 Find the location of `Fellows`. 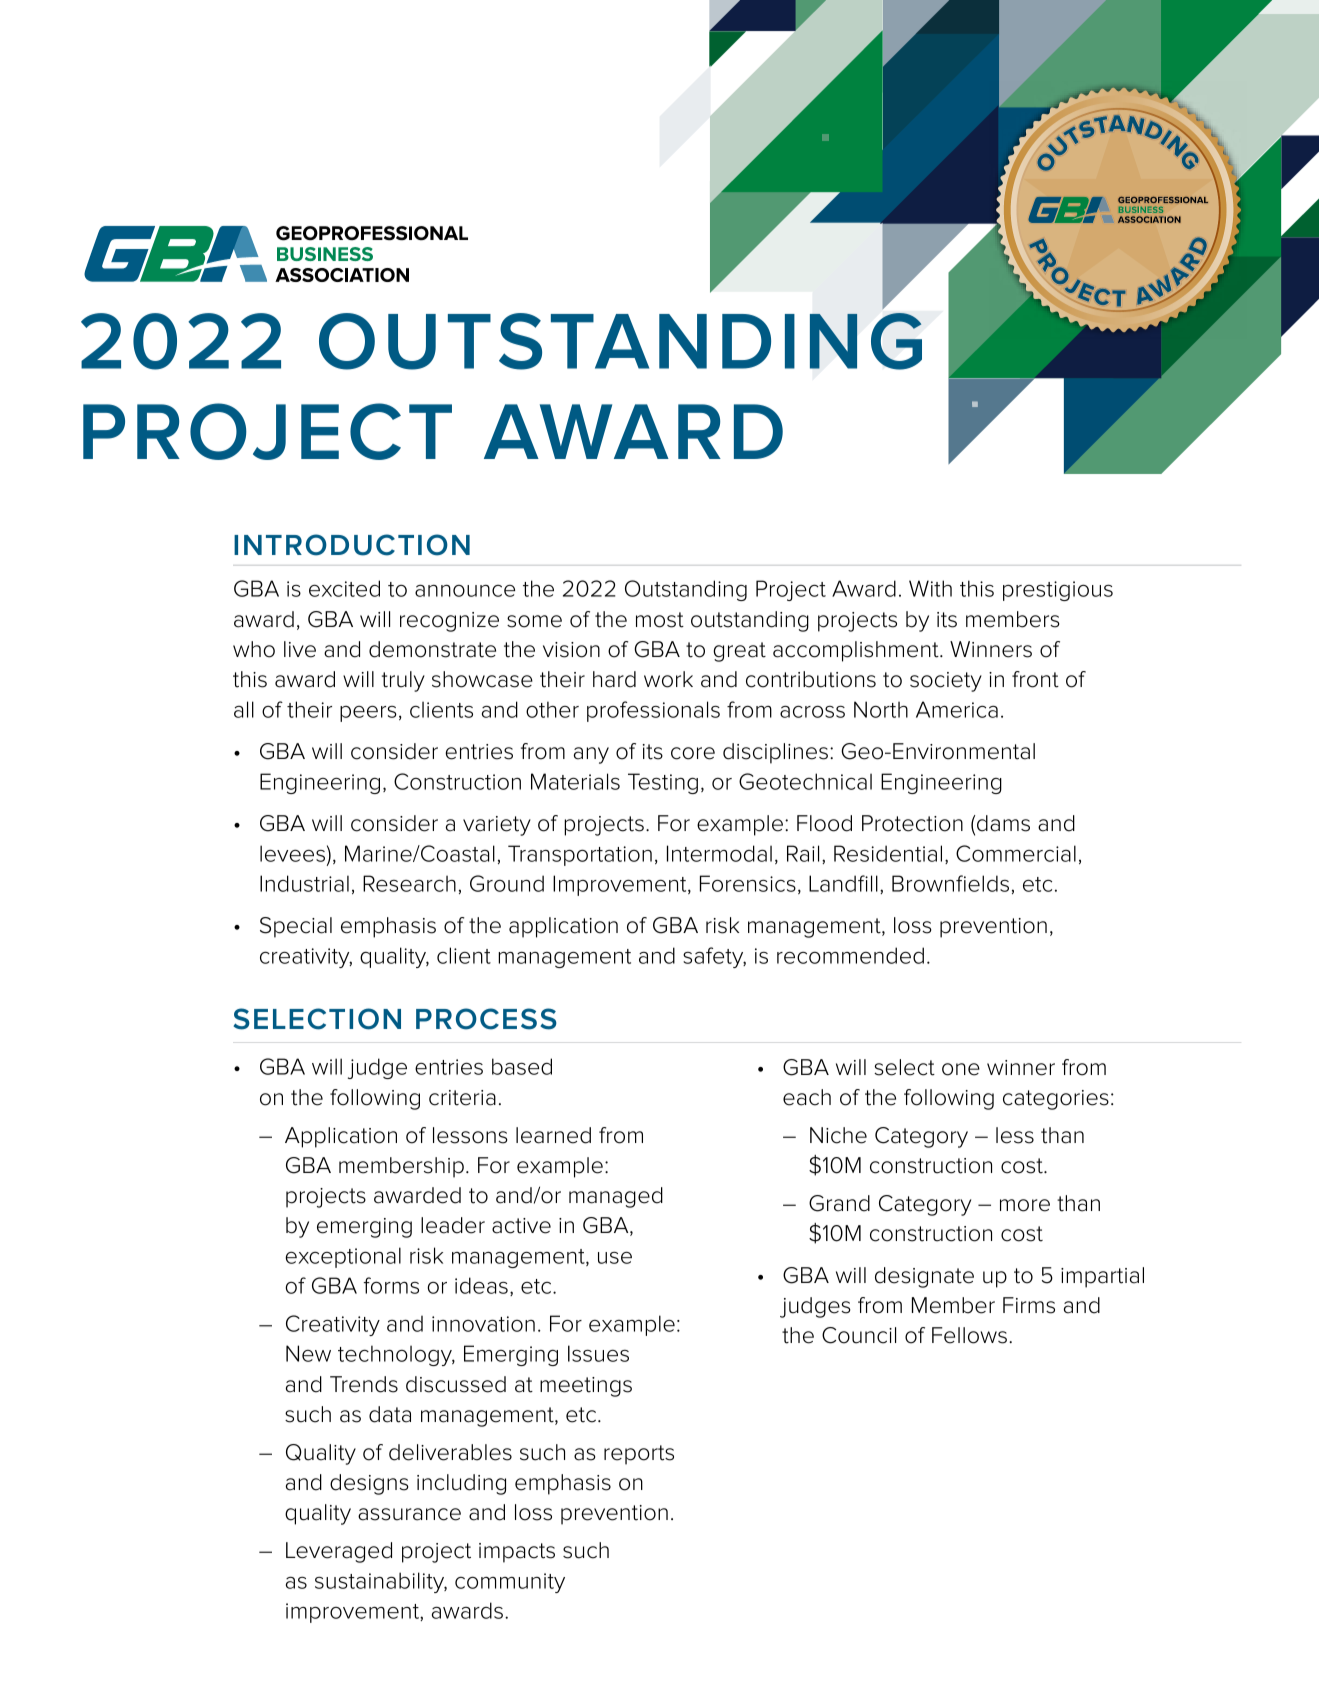

Fellows is located at coordinates (969, 1335).
